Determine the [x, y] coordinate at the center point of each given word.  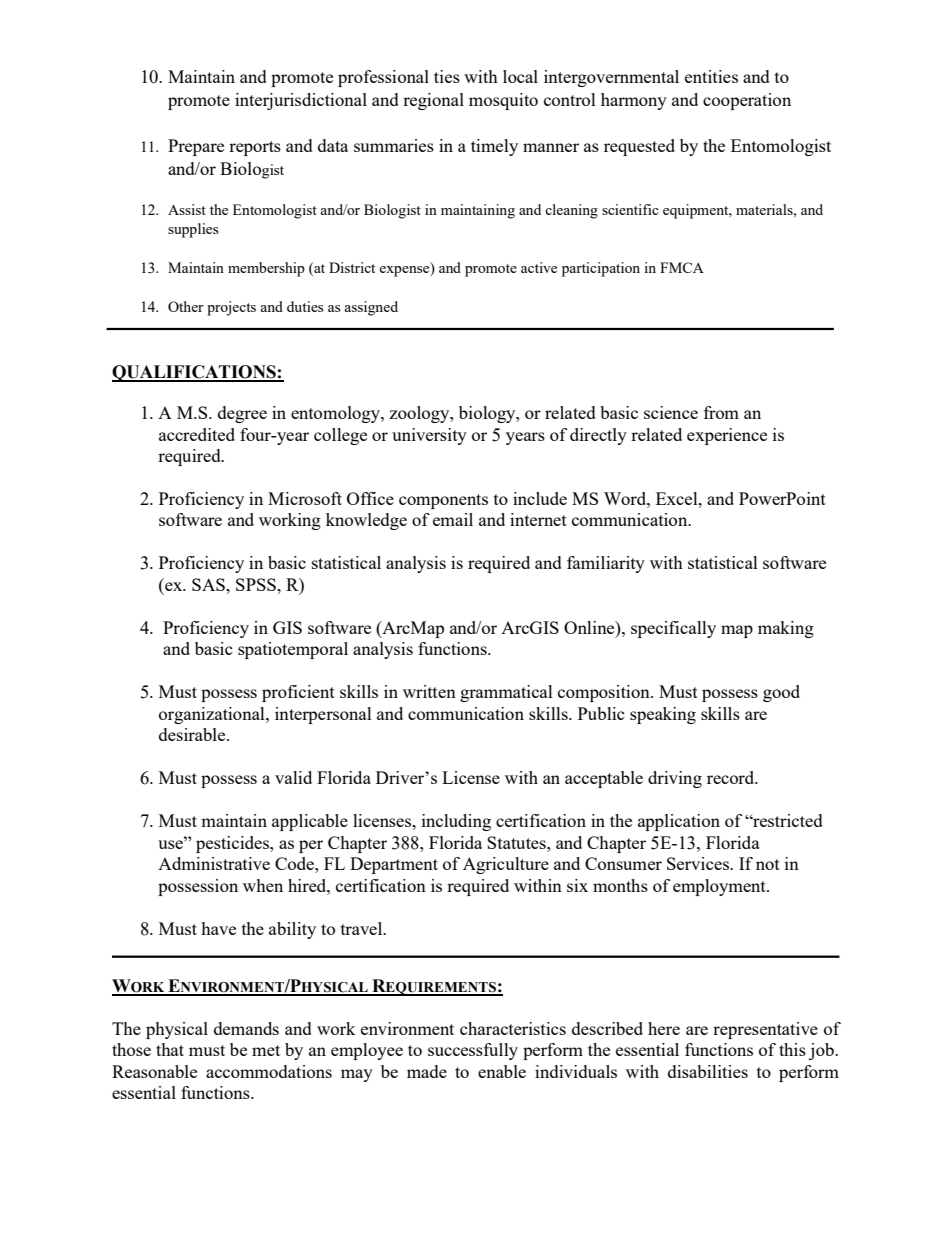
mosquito [503, 101]
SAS [209, 584]
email [453, 519]
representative [765, 1030]
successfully [473, 1051]
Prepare [196, 147]
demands [246, 1028]
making [786, 629]
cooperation [747, 101]
